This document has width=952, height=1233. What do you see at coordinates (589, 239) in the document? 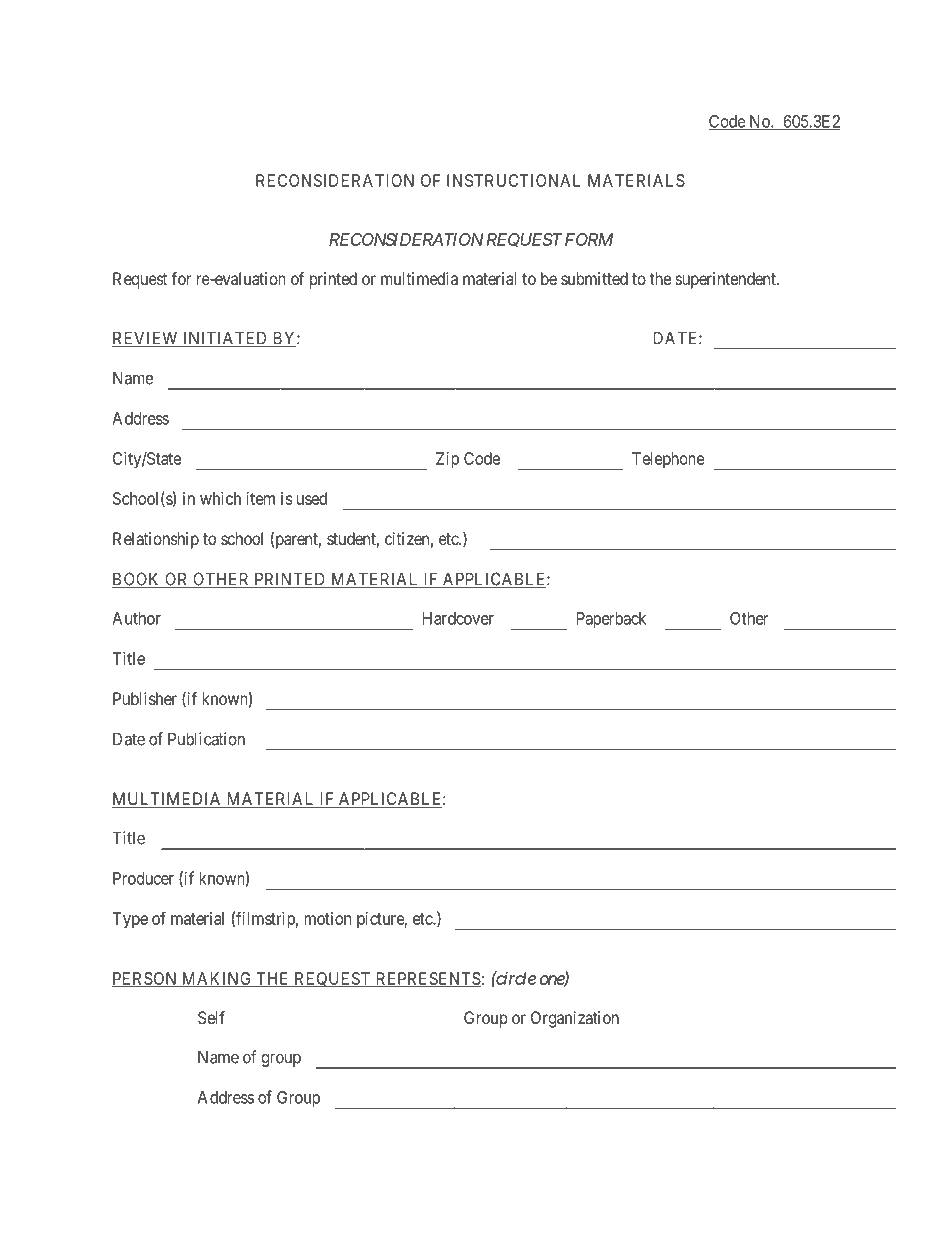
I see `FORM` at bounding box center [589, 239].
